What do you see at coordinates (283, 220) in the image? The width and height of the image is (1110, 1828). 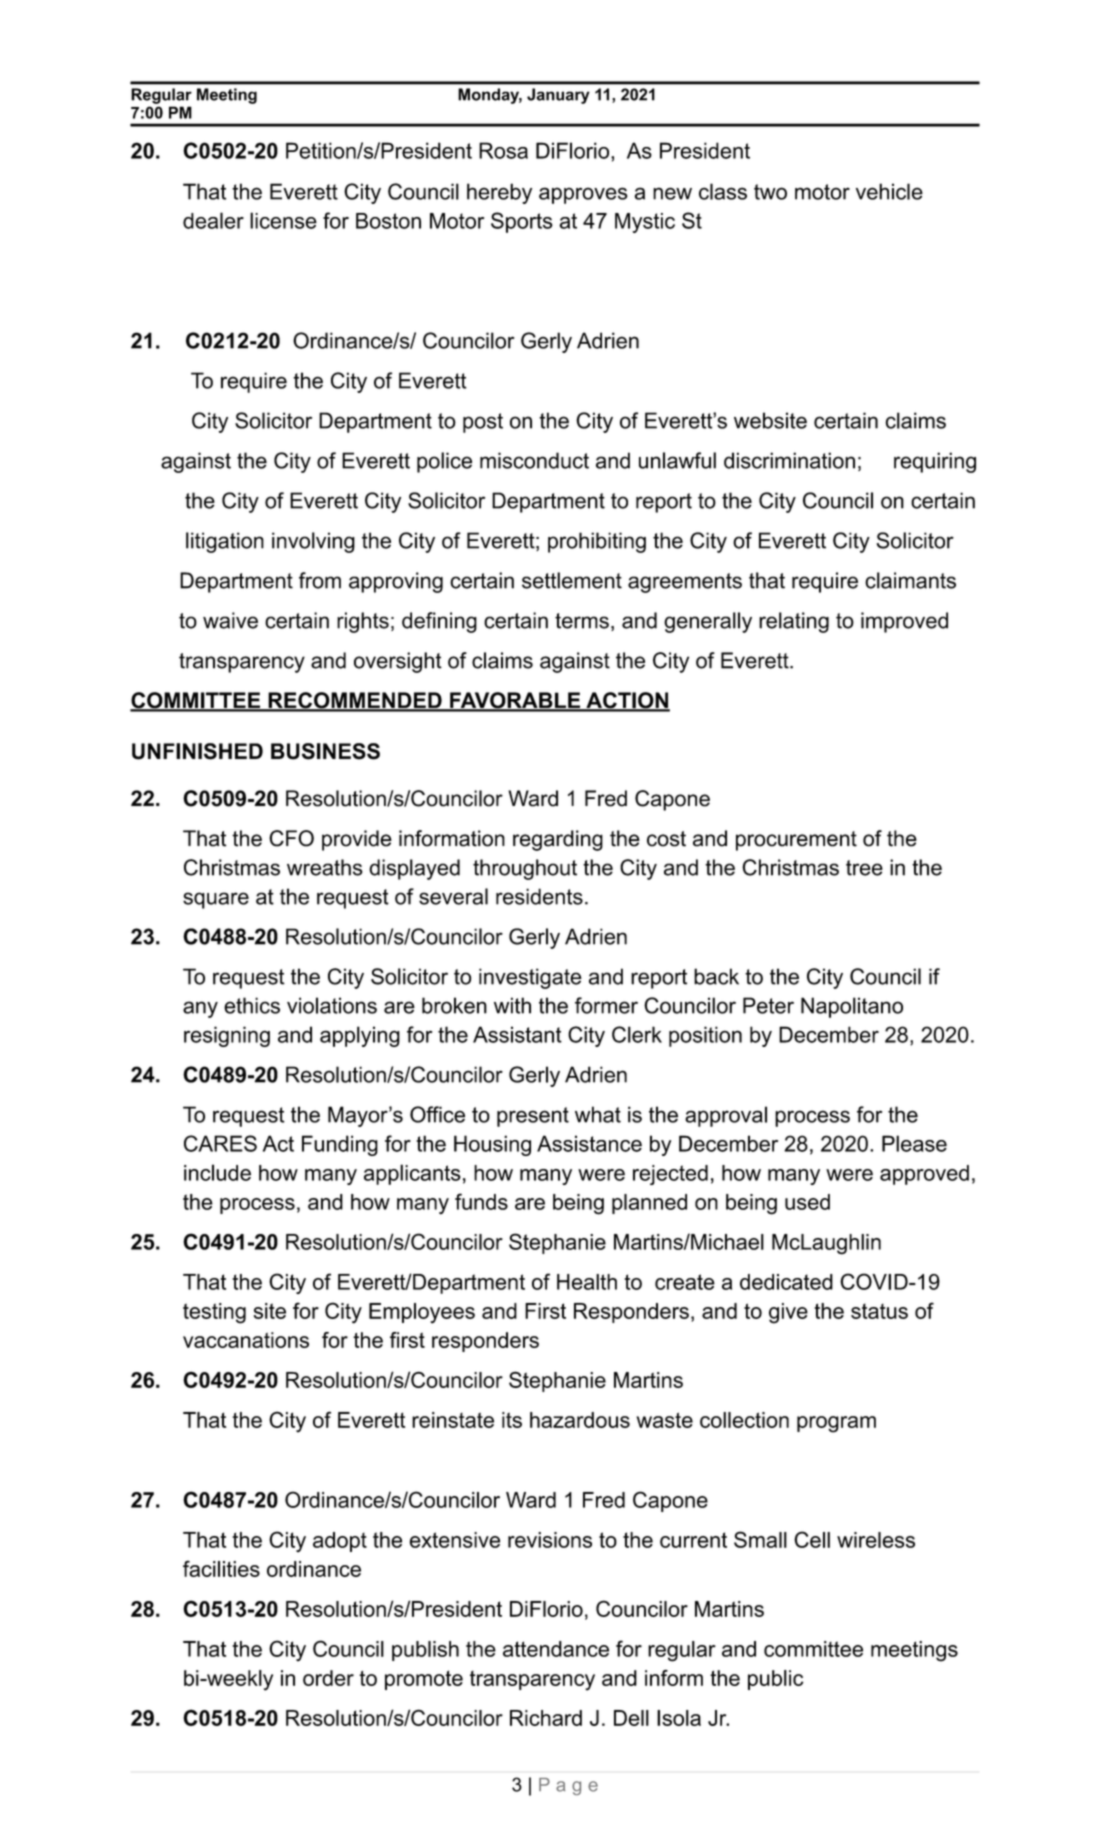 I see `license` at bounding box center [283, 220].
